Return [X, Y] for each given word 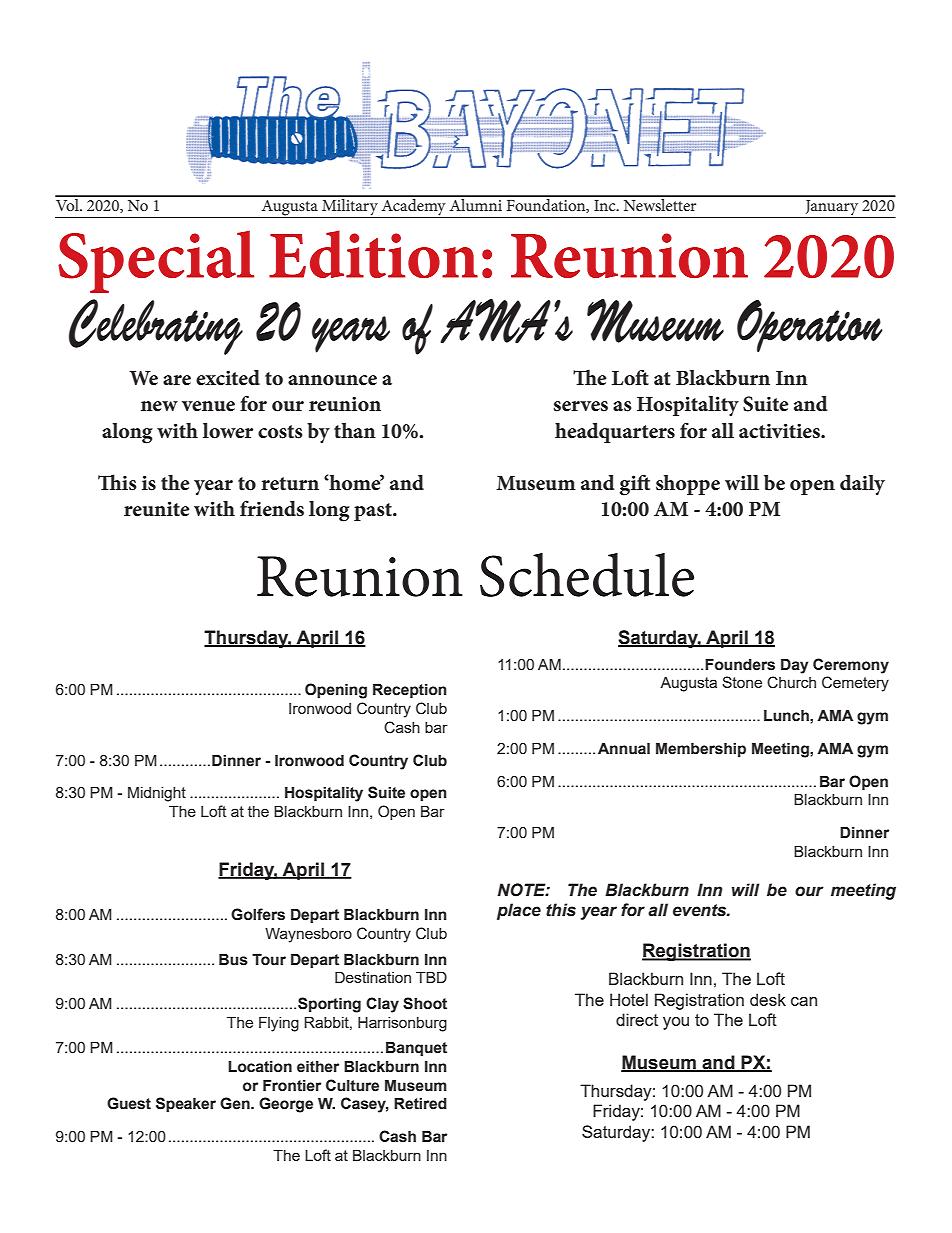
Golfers [258, 914]
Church [791, 682]
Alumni [476, 203]
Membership [701, 749]
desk [768, 999]
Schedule [587, 575]
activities [780, 431]
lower [228, 431]
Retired [420, 1103]
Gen [236, 1103]
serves [581, 406]
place [519, 911]
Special [156, 261]
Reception [410, 690]
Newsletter [660, 203]
